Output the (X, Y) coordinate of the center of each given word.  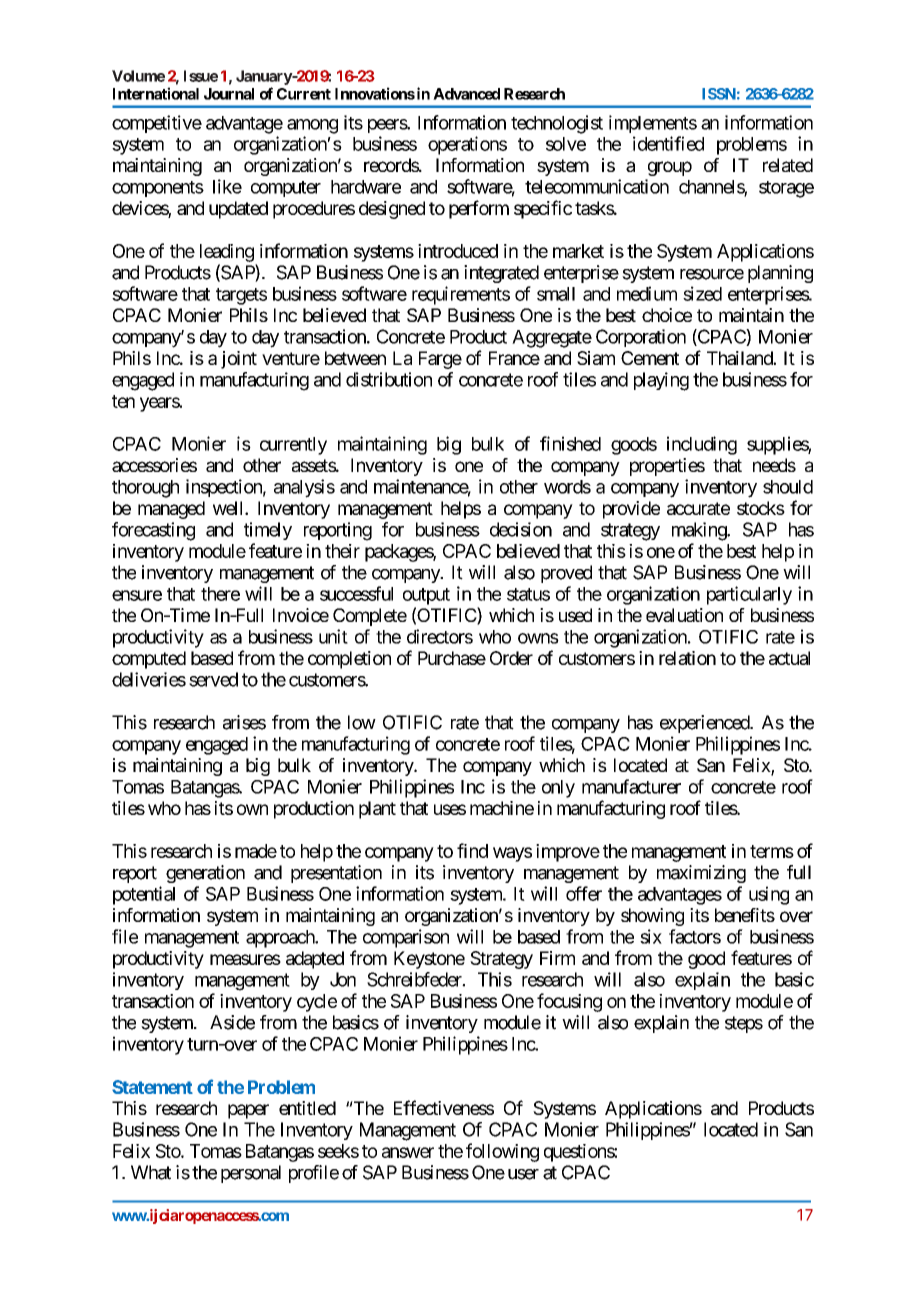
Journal (229, 94)
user (523, 1174)
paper (248, 1111)
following (502, 1152)
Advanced (466, 94)
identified (668, 143)
